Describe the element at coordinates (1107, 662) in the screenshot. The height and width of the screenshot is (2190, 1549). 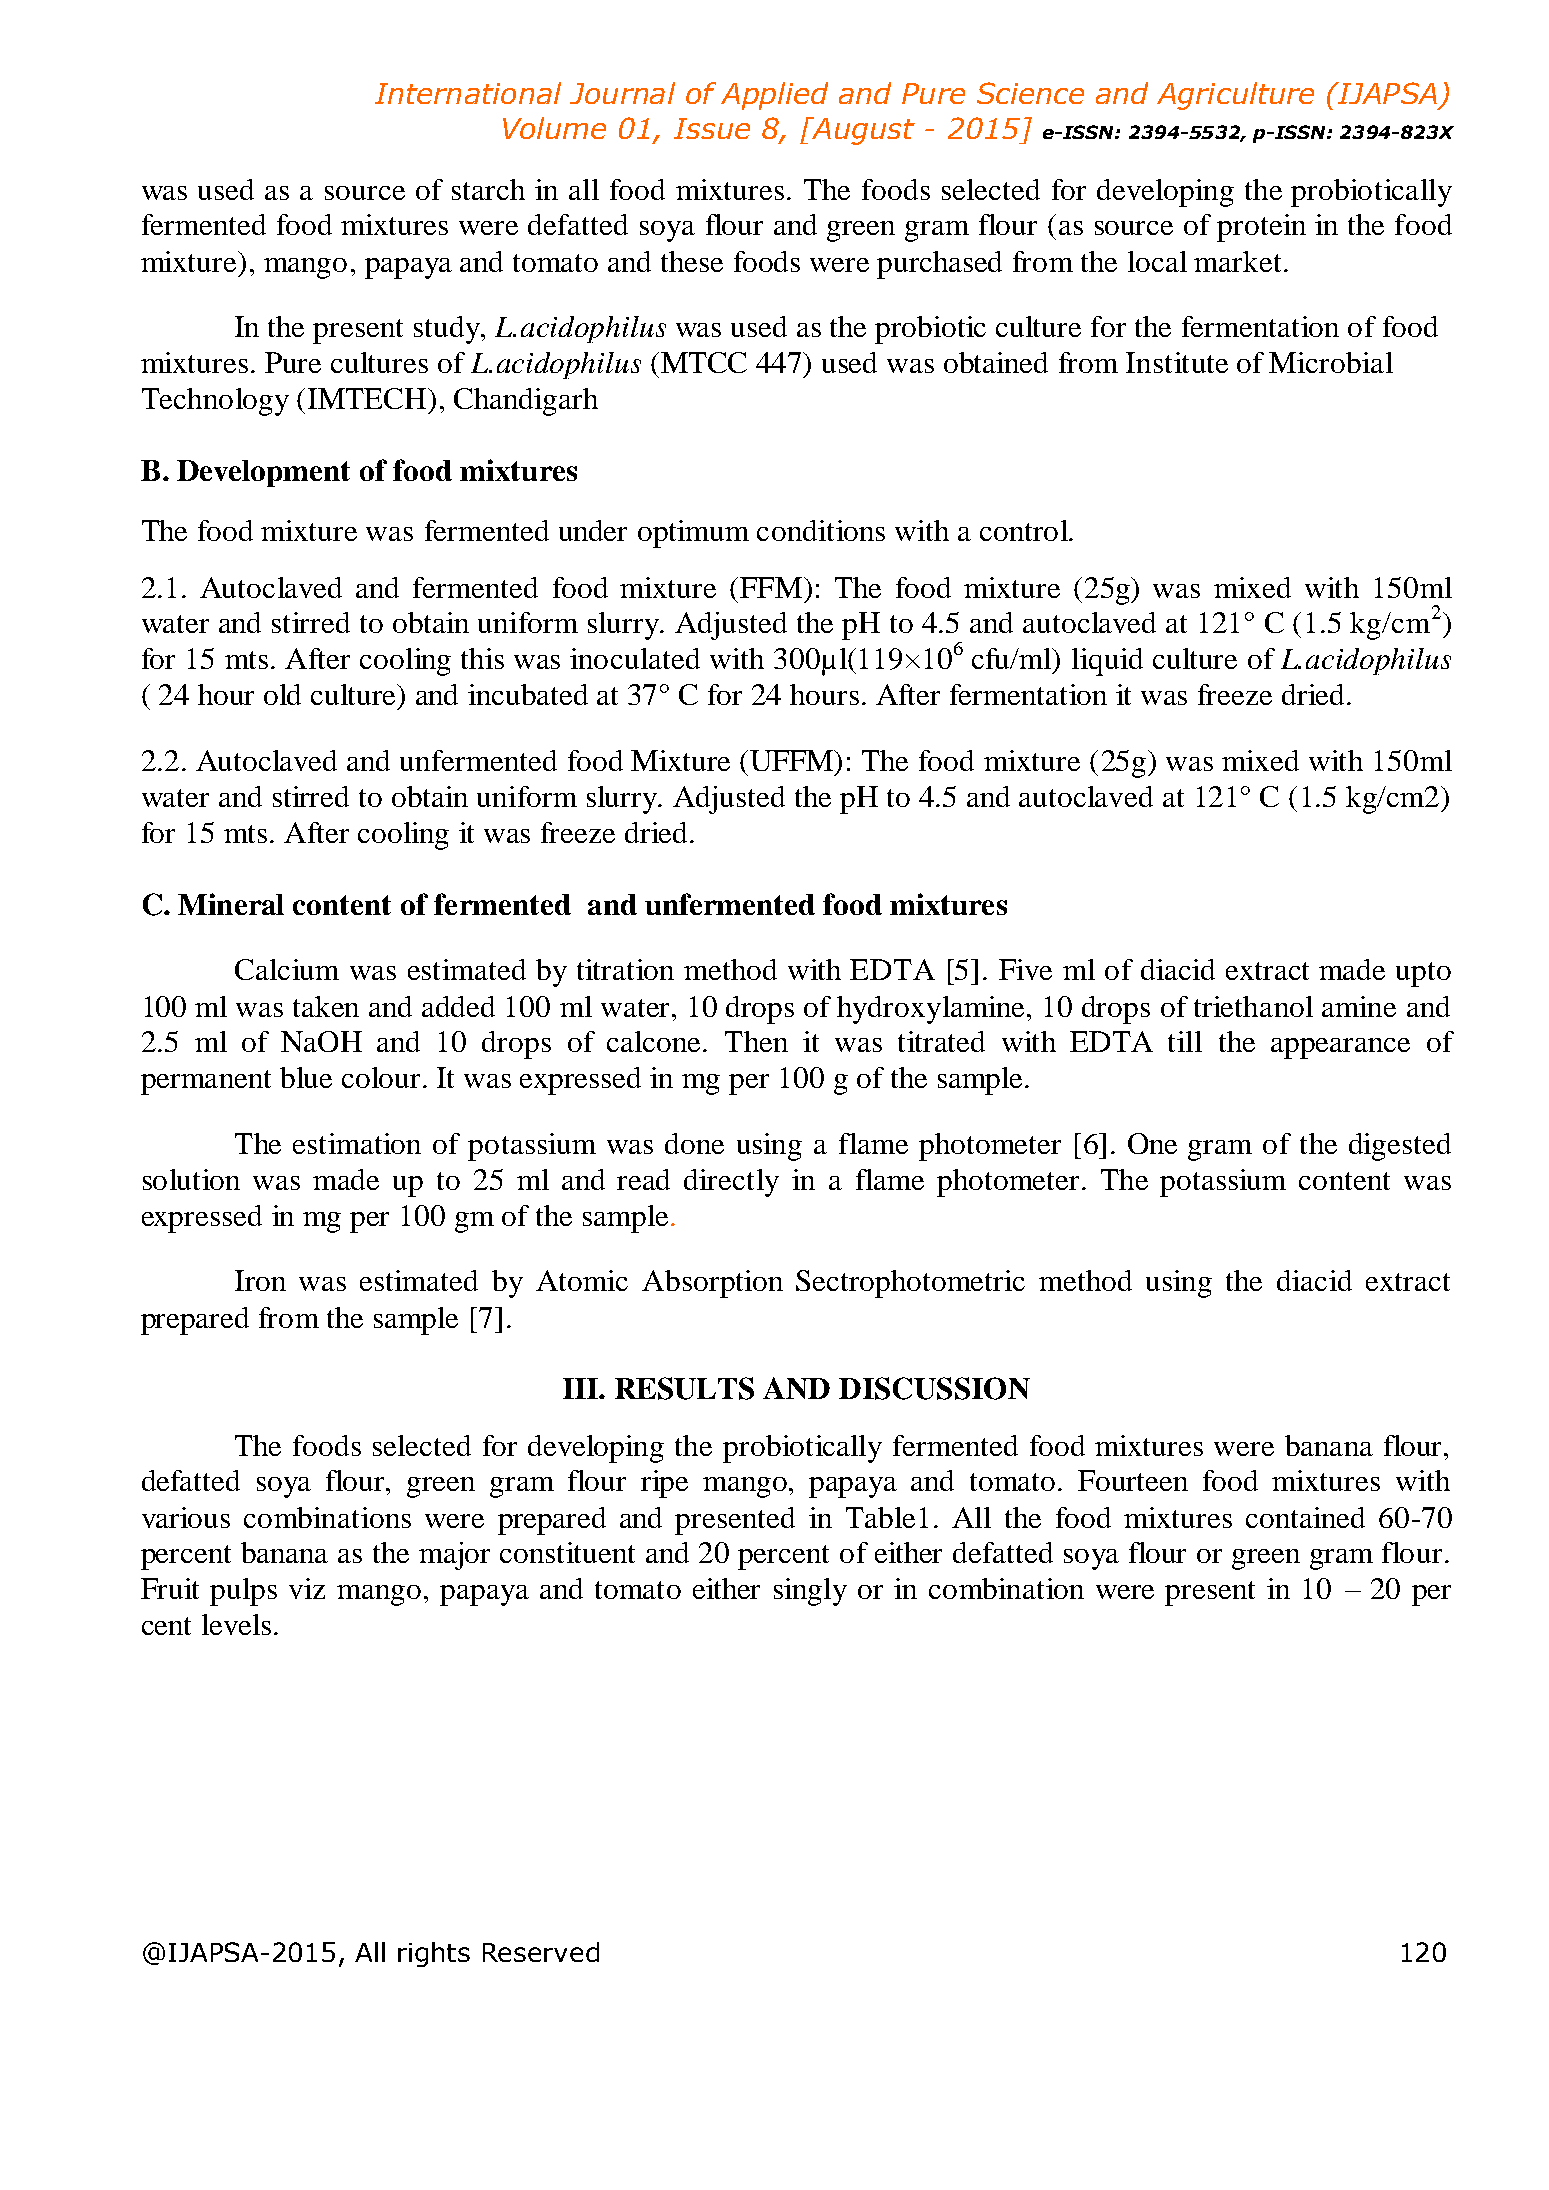
I see `liquid` at that location.
